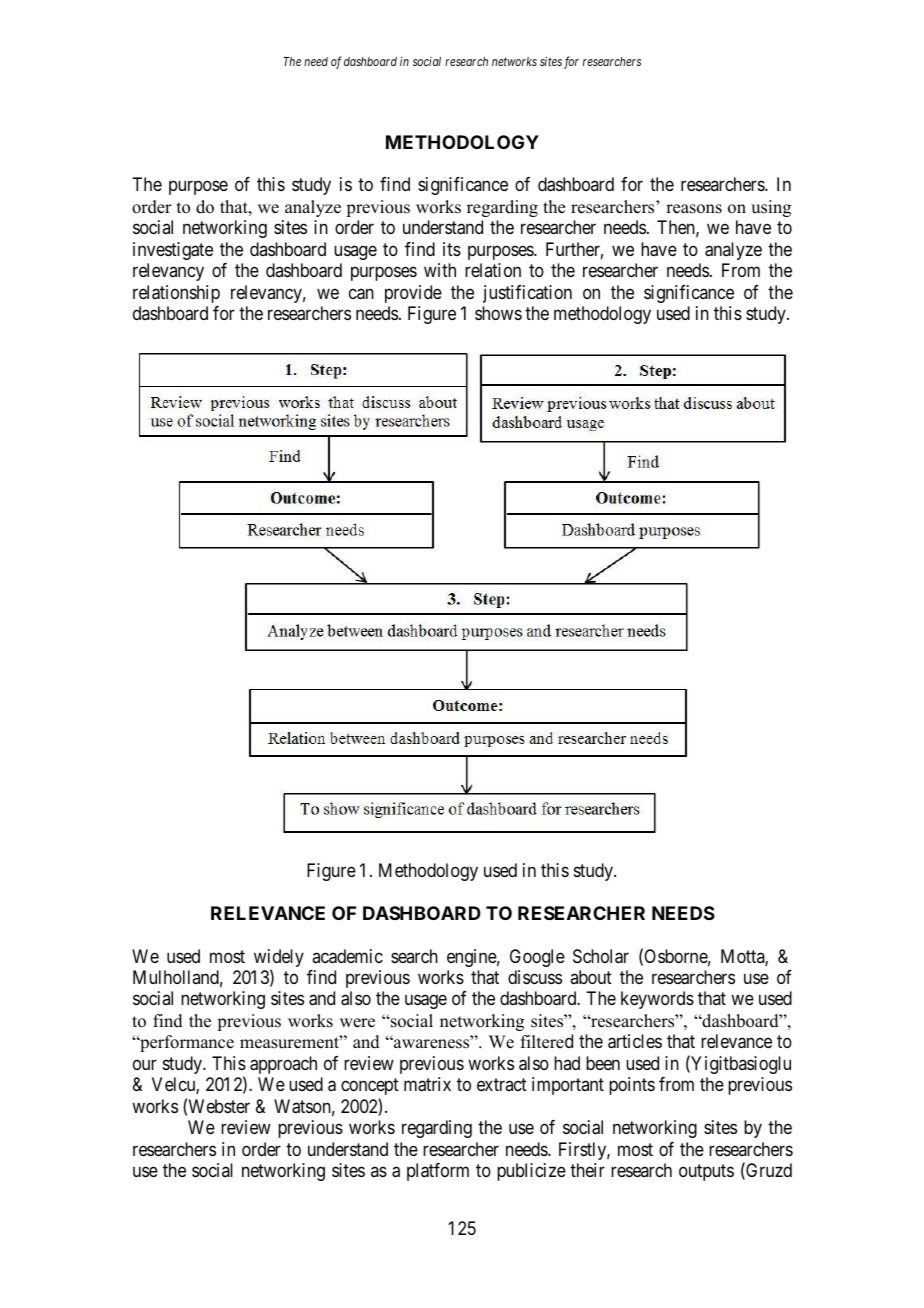 The image size is (924, 1308). Describe the element at coordinates (452, 249) in the document. I see `its` at that location.
